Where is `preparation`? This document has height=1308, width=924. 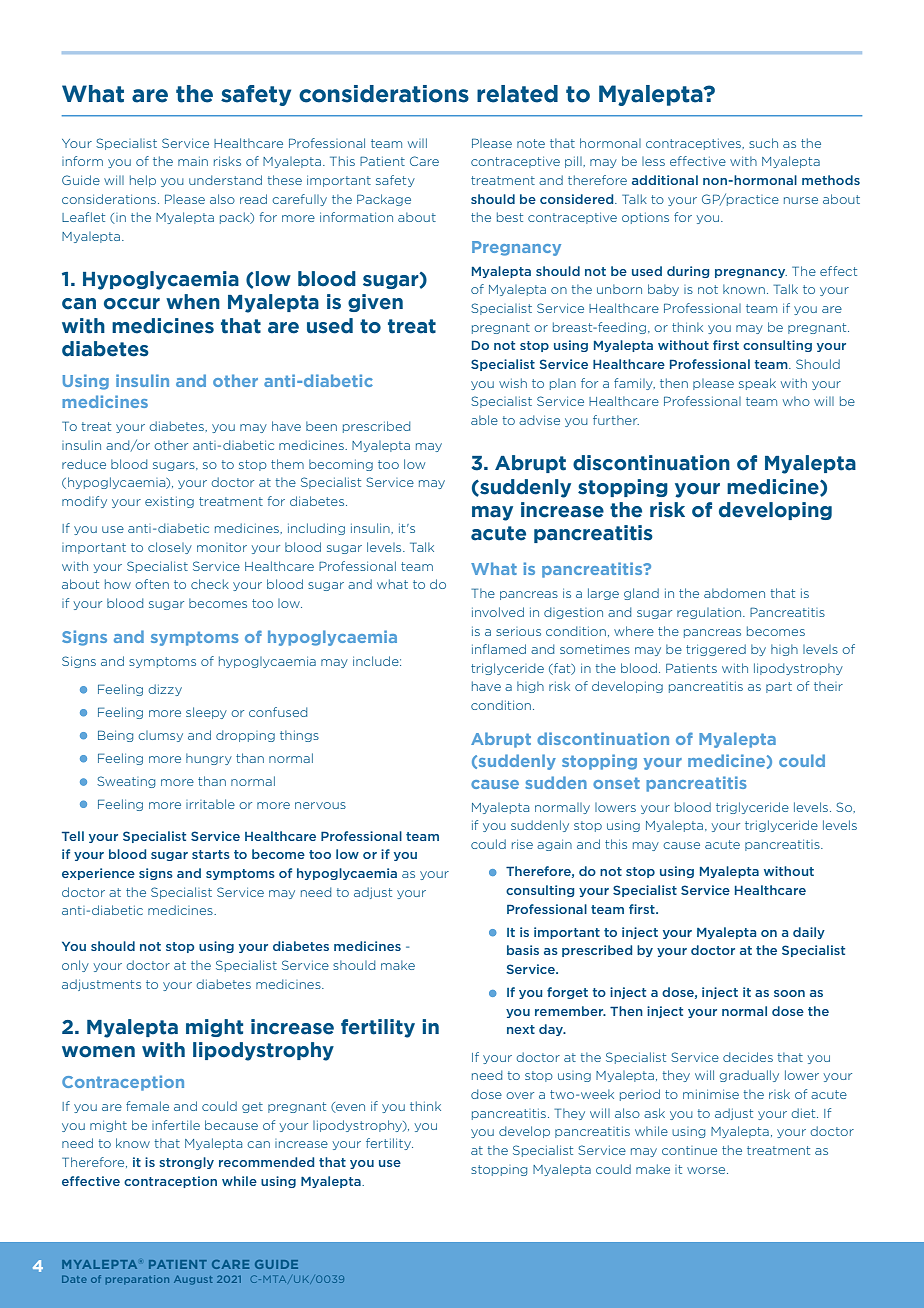 preparation is located at coordinates (137, 1279).
